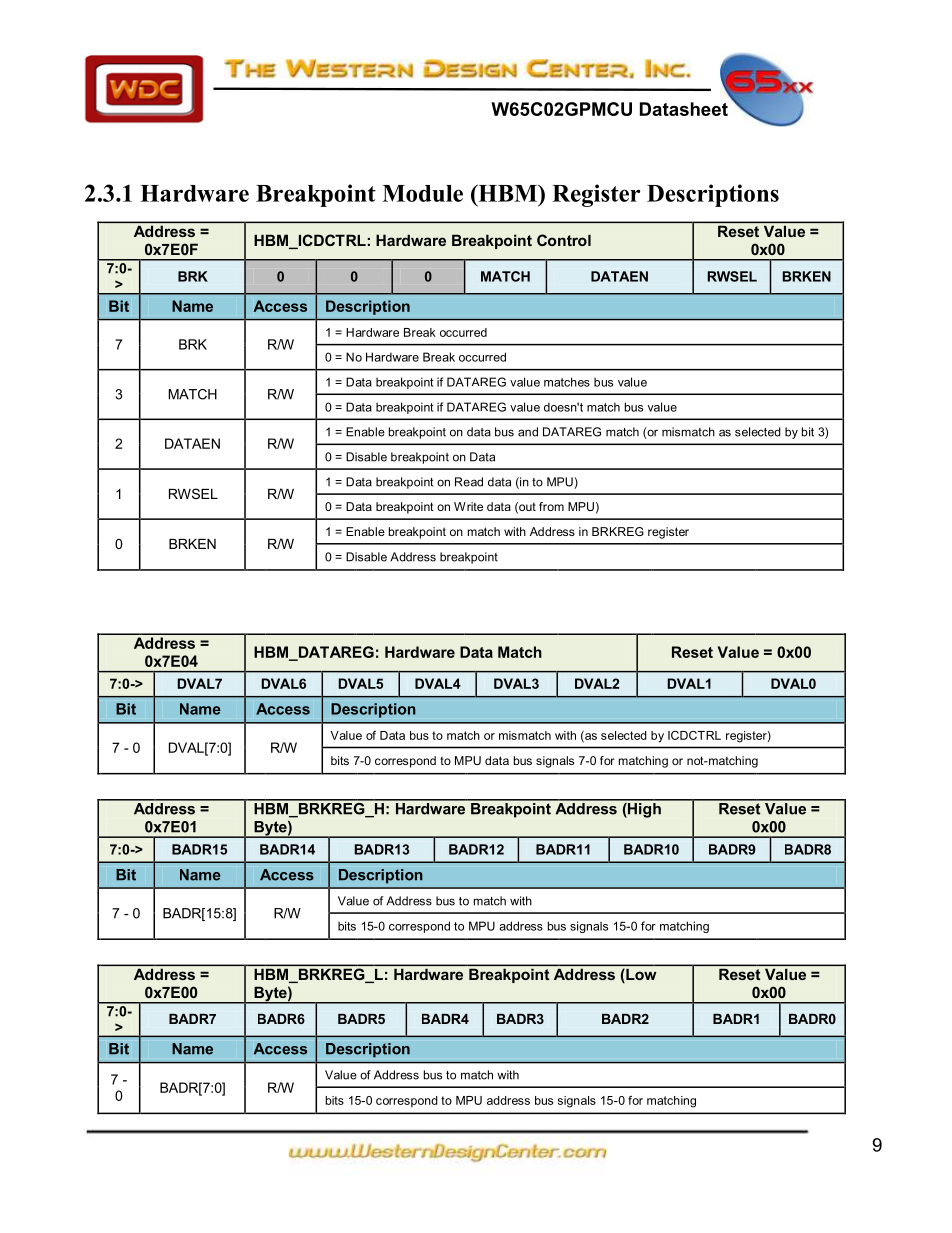  Describe the element at coordinates (528, 432) in the image. I see `and` at that location.
